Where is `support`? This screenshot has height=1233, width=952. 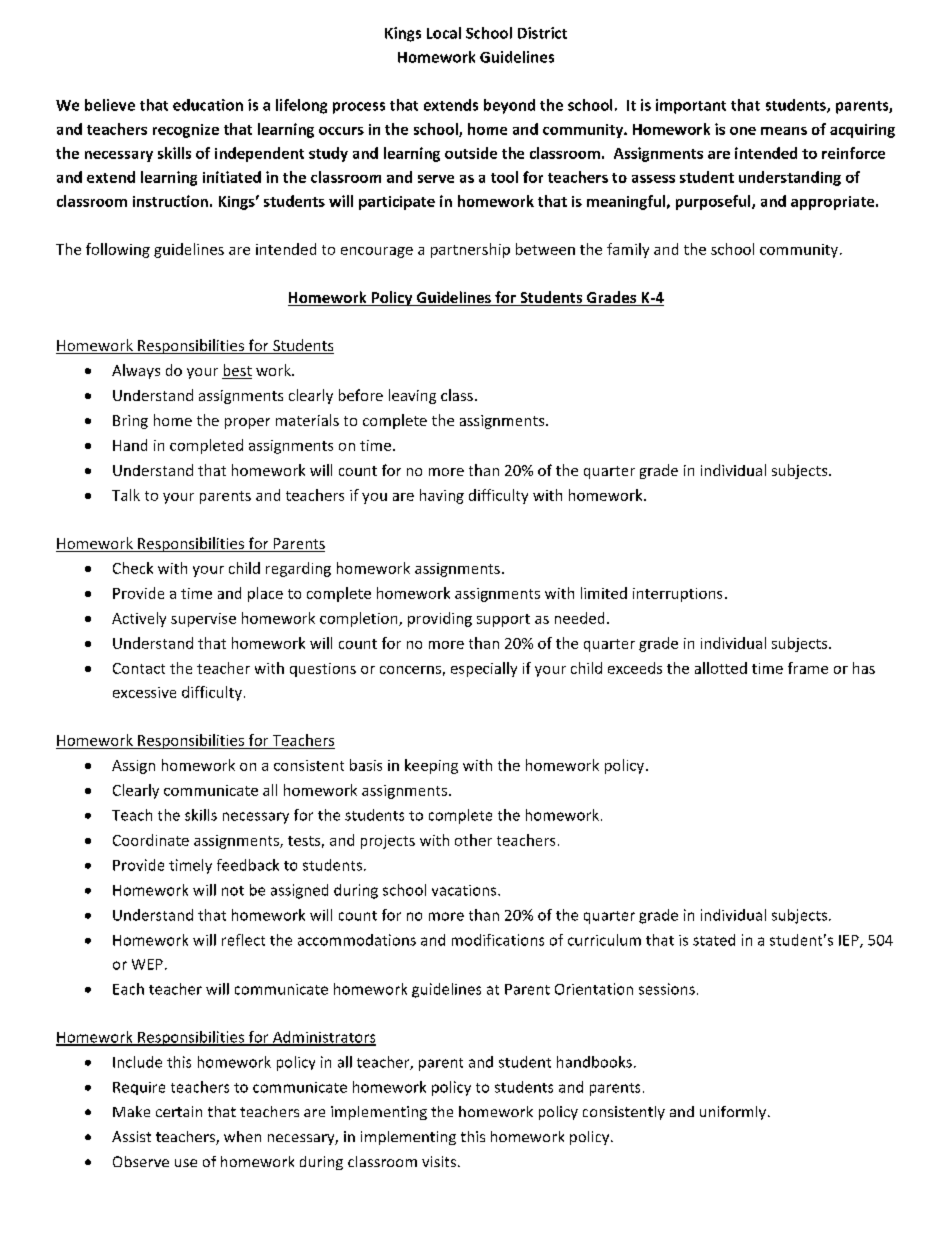
support is located at coordinates (503, 620).
